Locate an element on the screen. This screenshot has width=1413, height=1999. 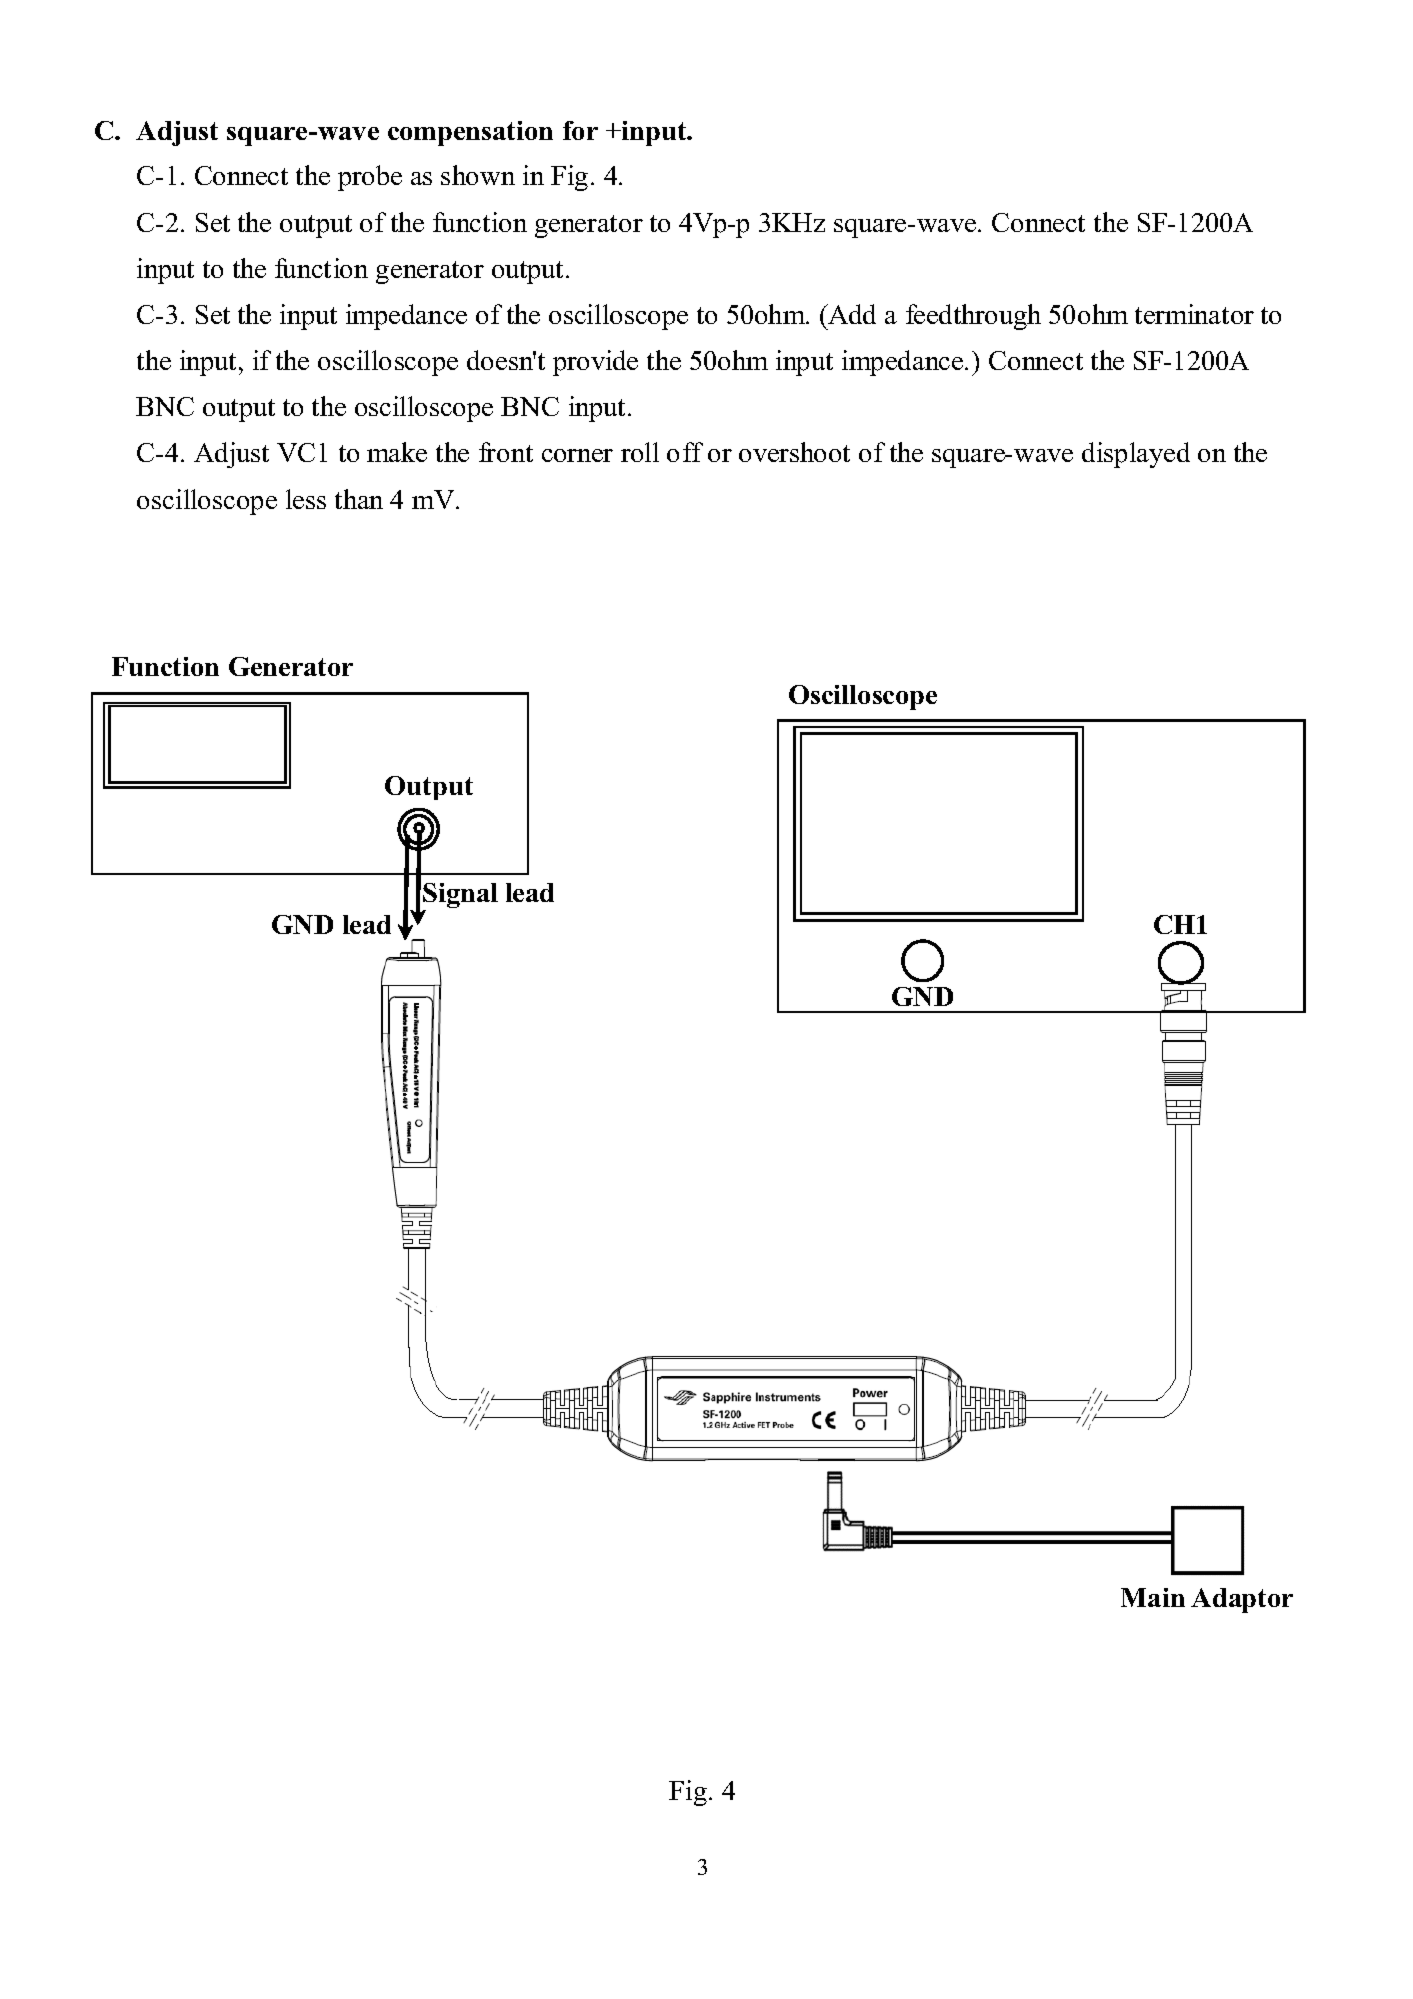
overshoot is located at coordinates (794, 452).
